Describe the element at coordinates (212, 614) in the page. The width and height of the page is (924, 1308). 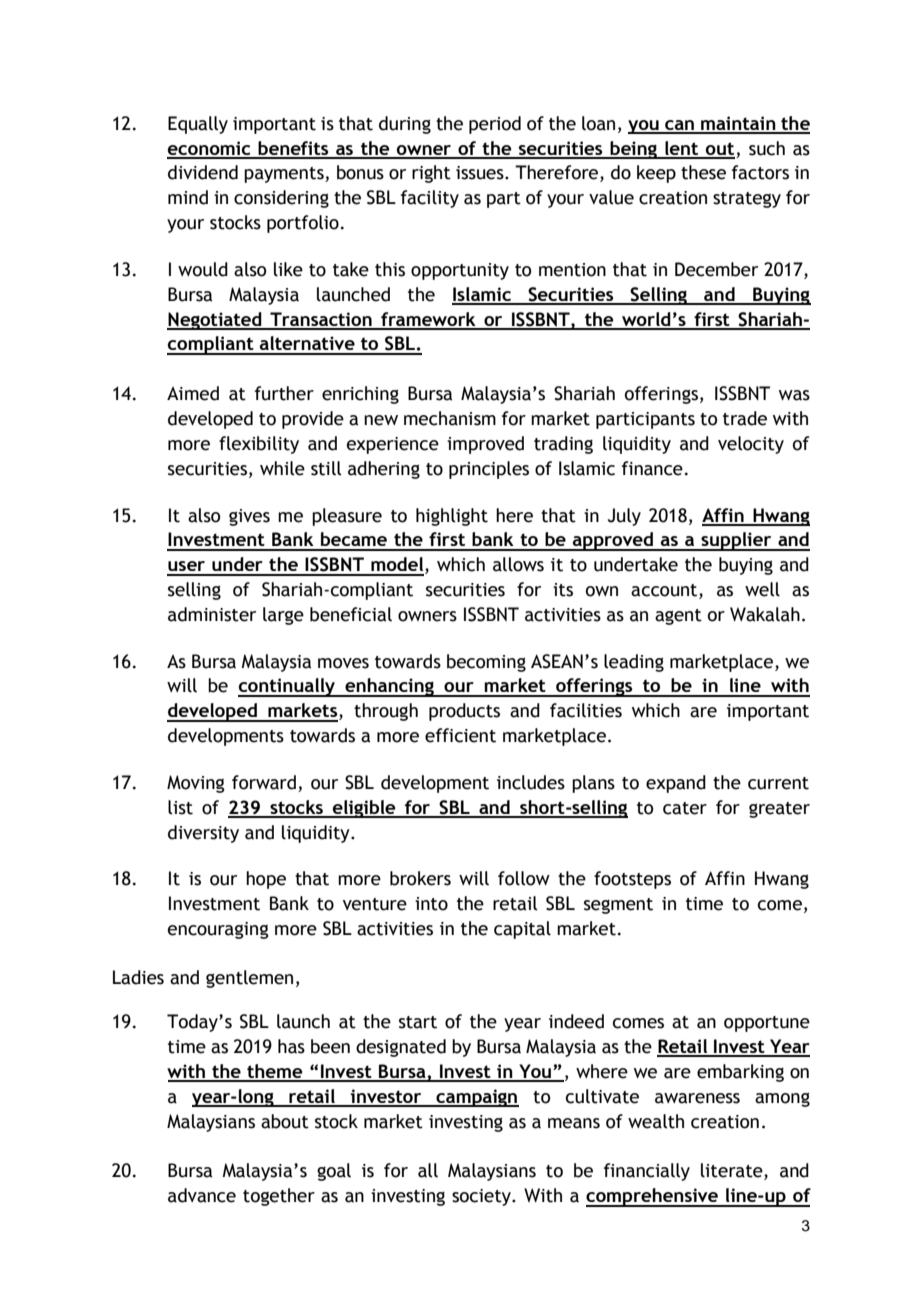
I see `administer` at that location.
